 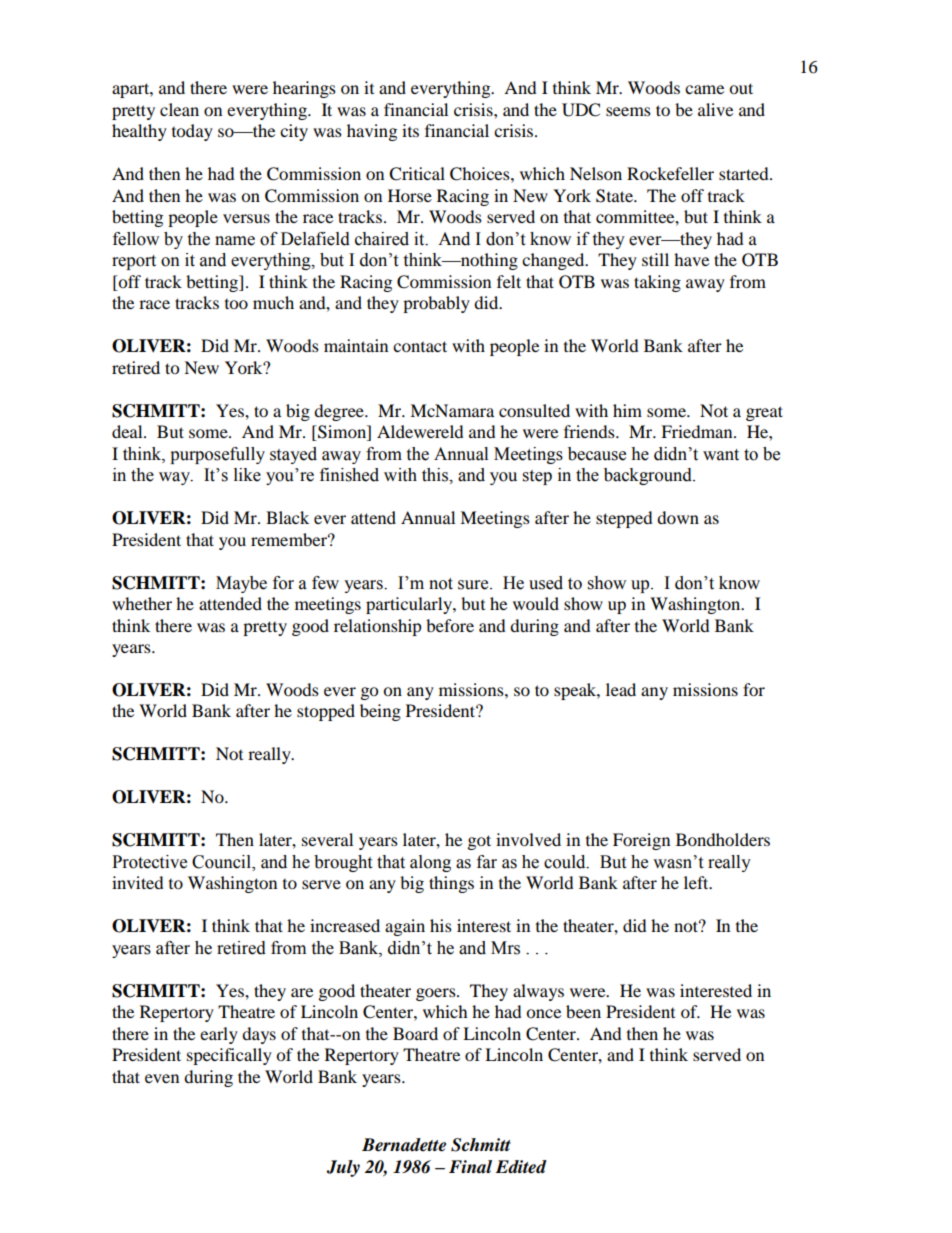 What do you see at coordinates (217, 455) in the screenshot?
I see `purposefully` at bounding box center [217, 455].
